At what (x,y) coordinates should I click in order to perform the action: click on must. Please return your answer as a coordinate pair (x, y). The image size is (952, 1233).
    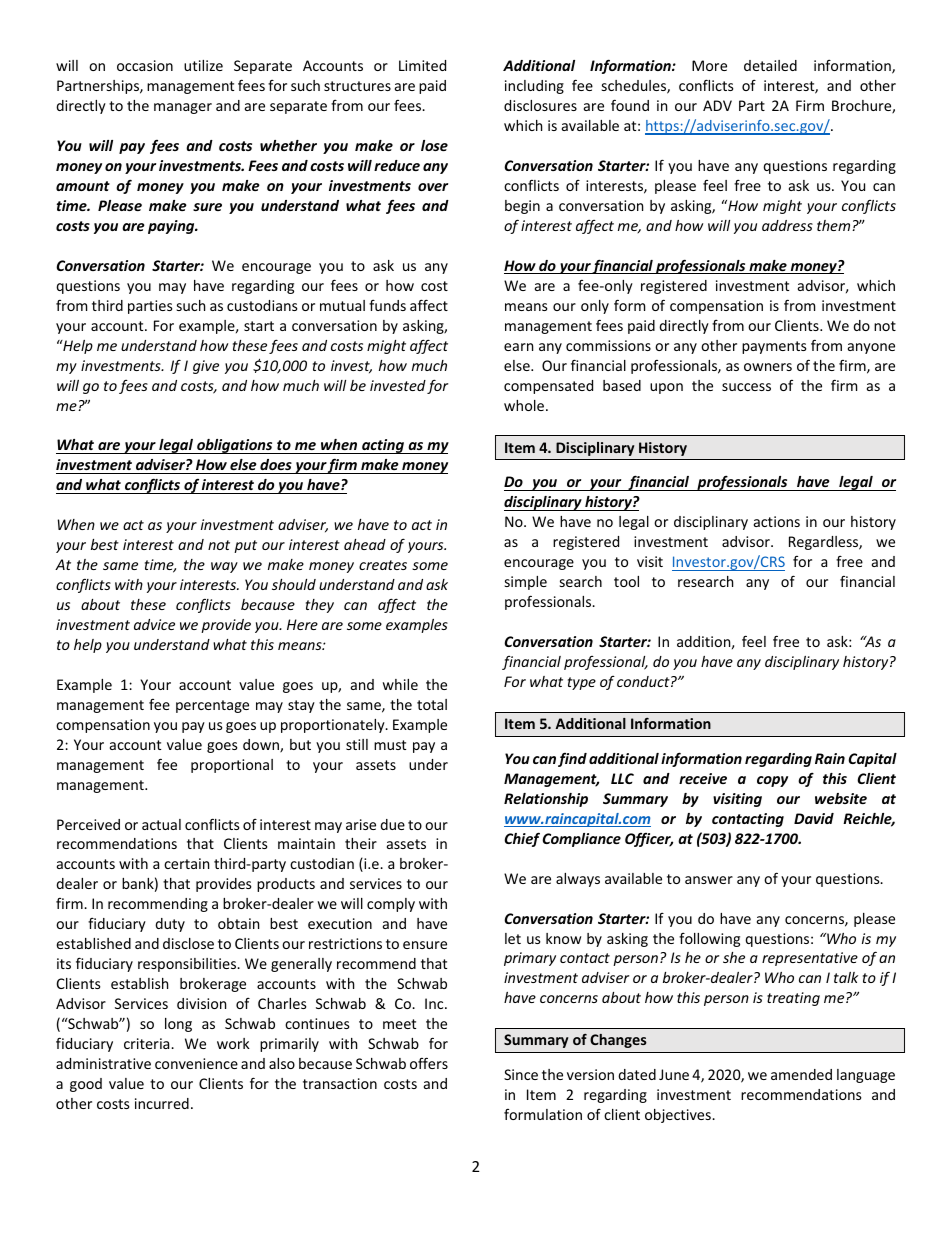
    Looking at the image, I should click on (390, 745).
